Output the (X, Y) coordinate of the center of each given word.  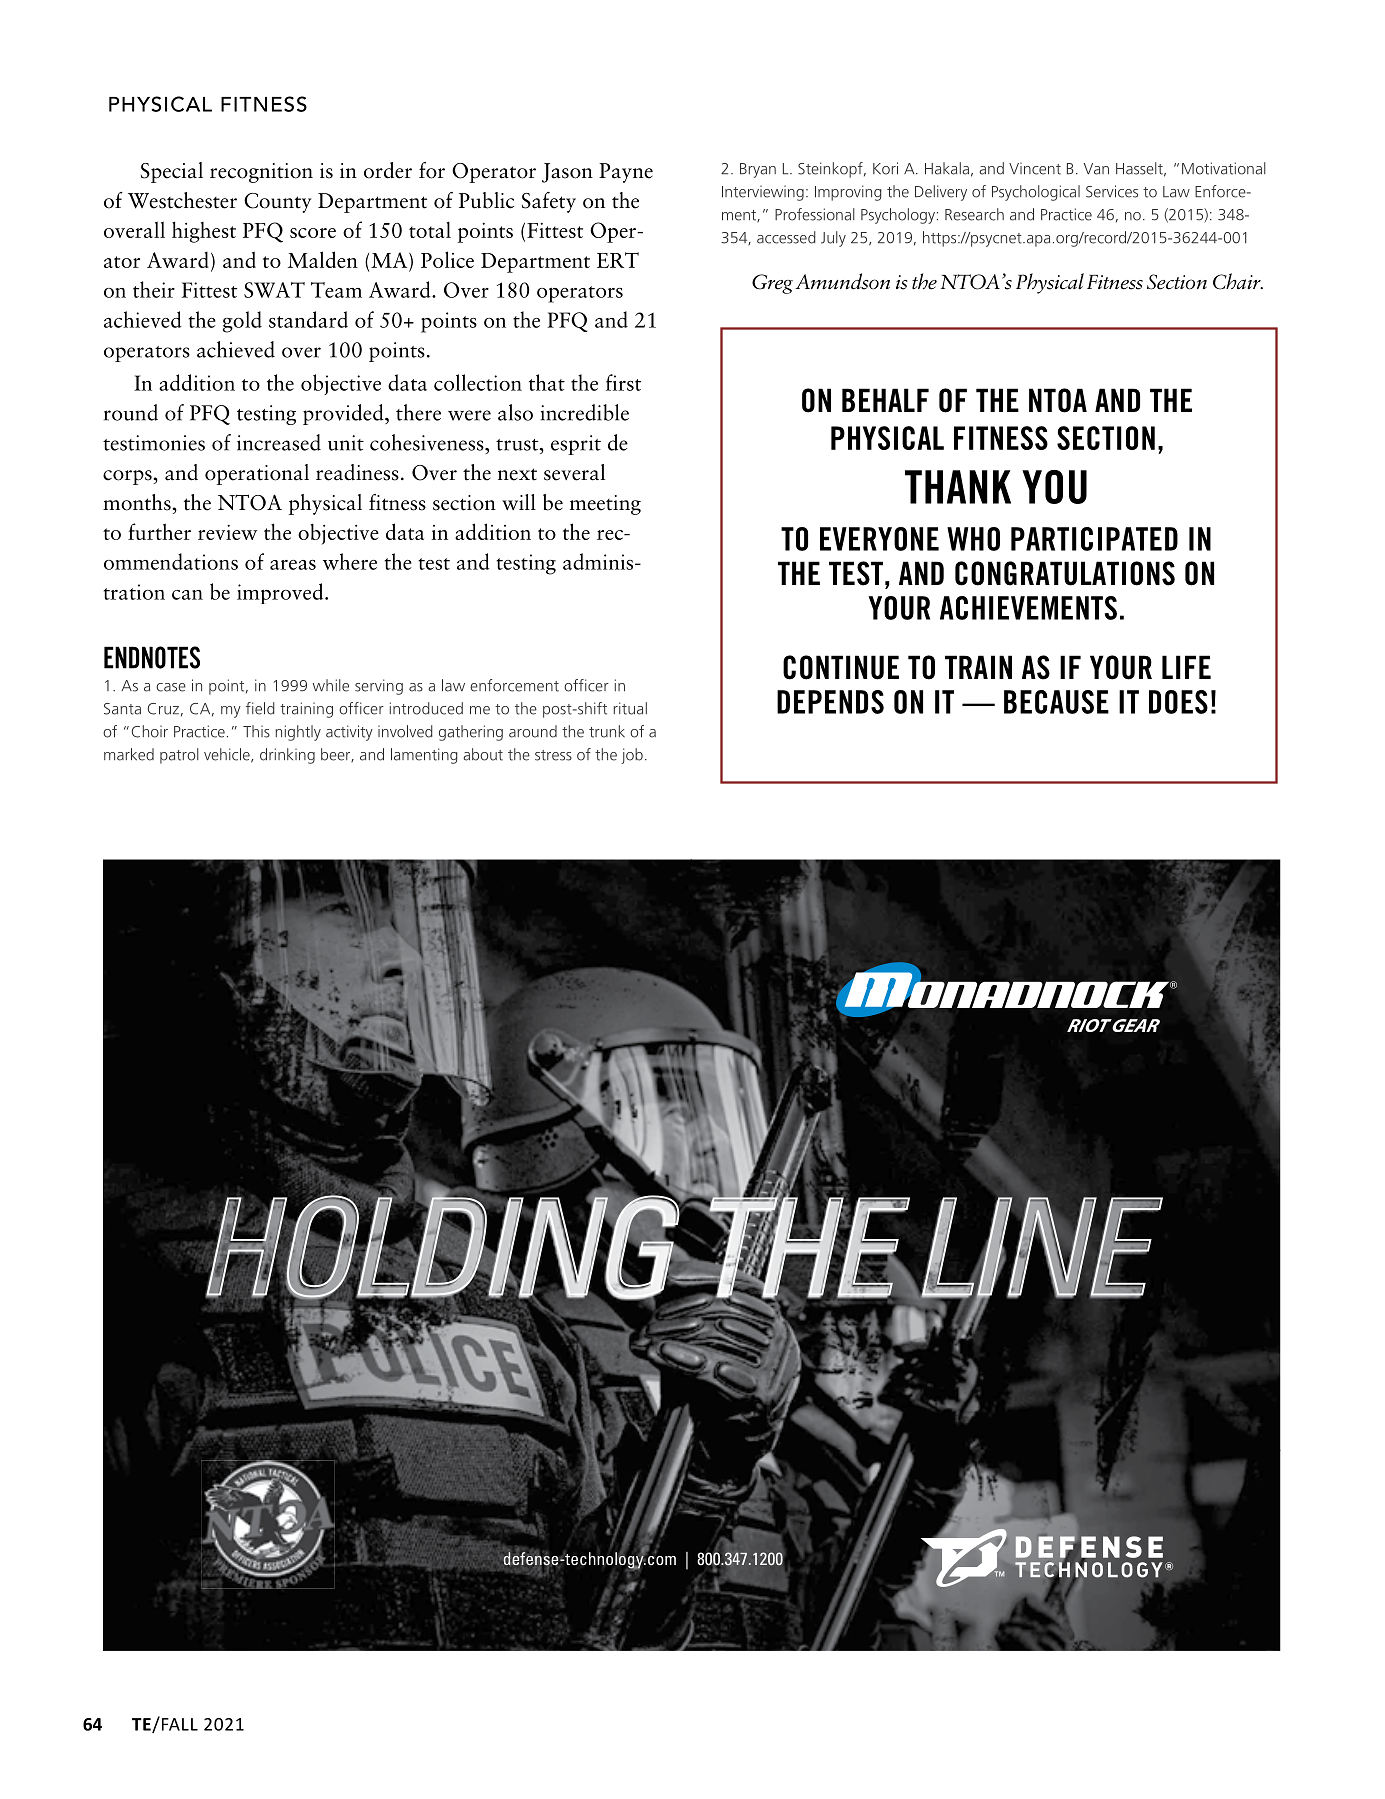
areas (293, 565)
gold (242, 322)
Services (1112, 191)
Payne (626, 173)
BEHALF (885, 400)
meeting (605, 505)
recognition (261, 173)
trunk (607, 731)
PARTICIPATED (1094, 539)
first (623, 382)
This (256, 731)
